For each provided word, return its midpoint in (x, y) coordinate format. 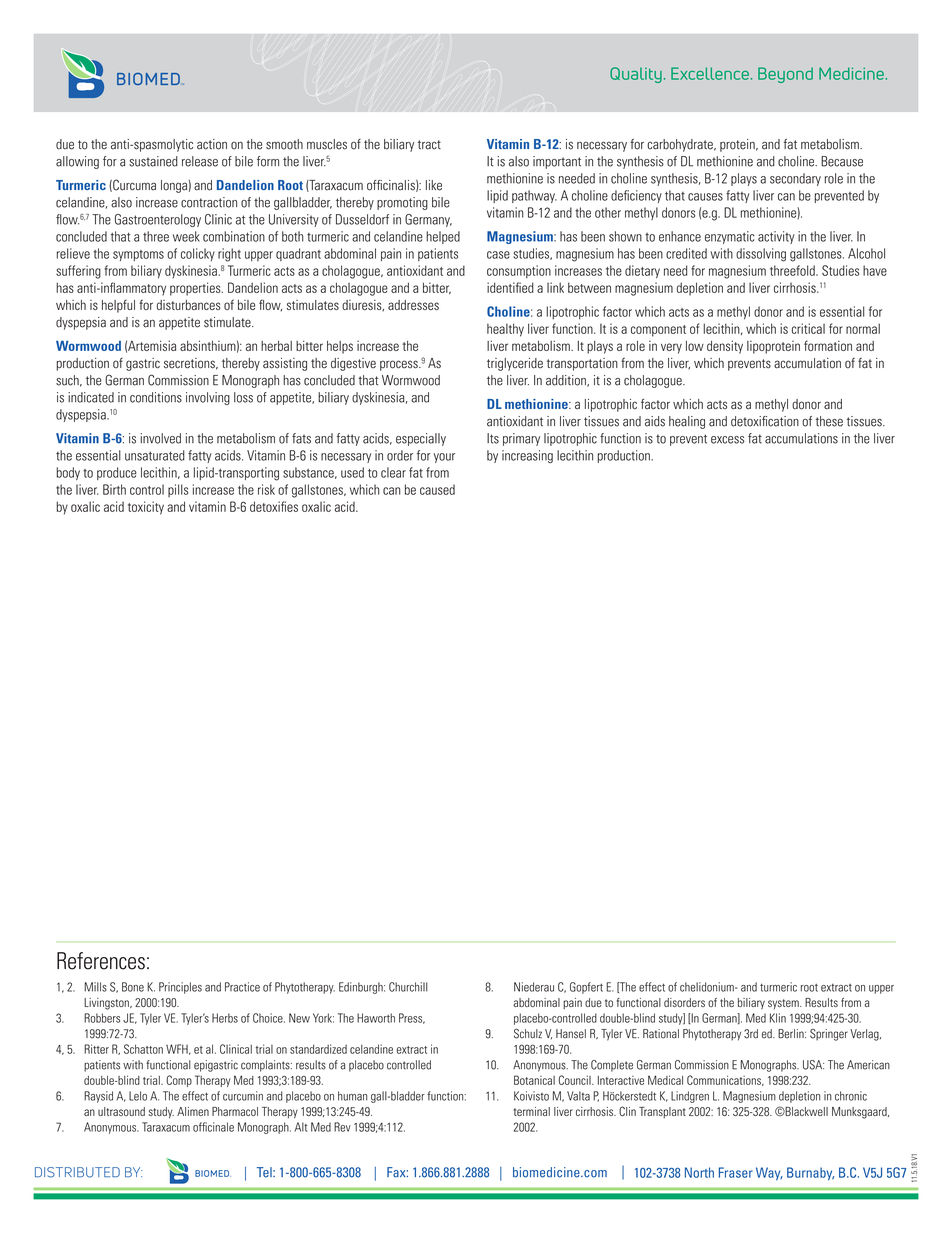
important (557, 162)
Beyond (785, 75)
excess (727, 440)
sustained (153, 161)
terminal (532, 1111)
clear (393, 472)
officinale (213, 1127)
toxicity (146, 508)
